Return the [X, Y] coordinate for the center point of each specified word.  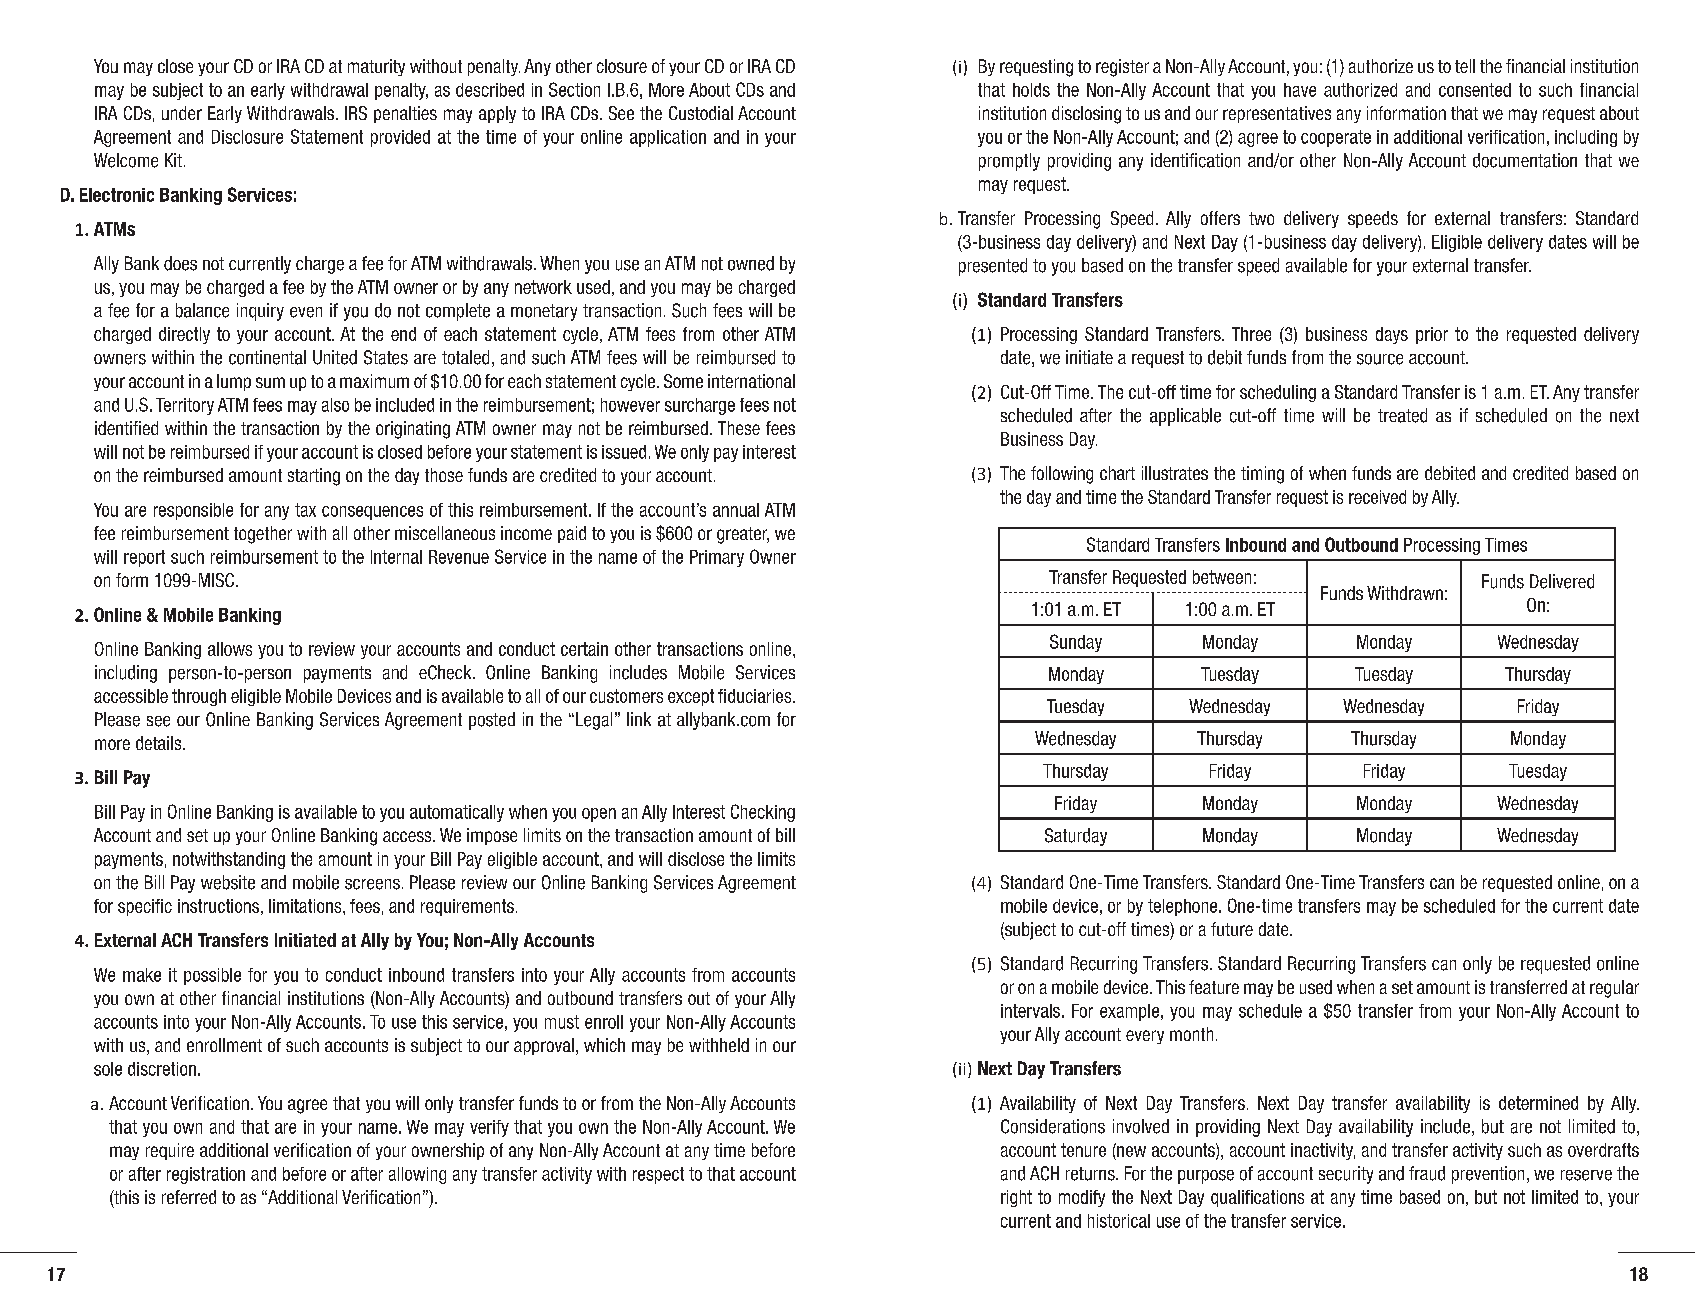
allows [230, 649]
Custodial [701, 113]
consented [1475, 90]
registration [206, 1175]
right [1016, 1198]
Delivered [1562, 581]
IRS [356, 113]
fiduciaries [756, 696]
